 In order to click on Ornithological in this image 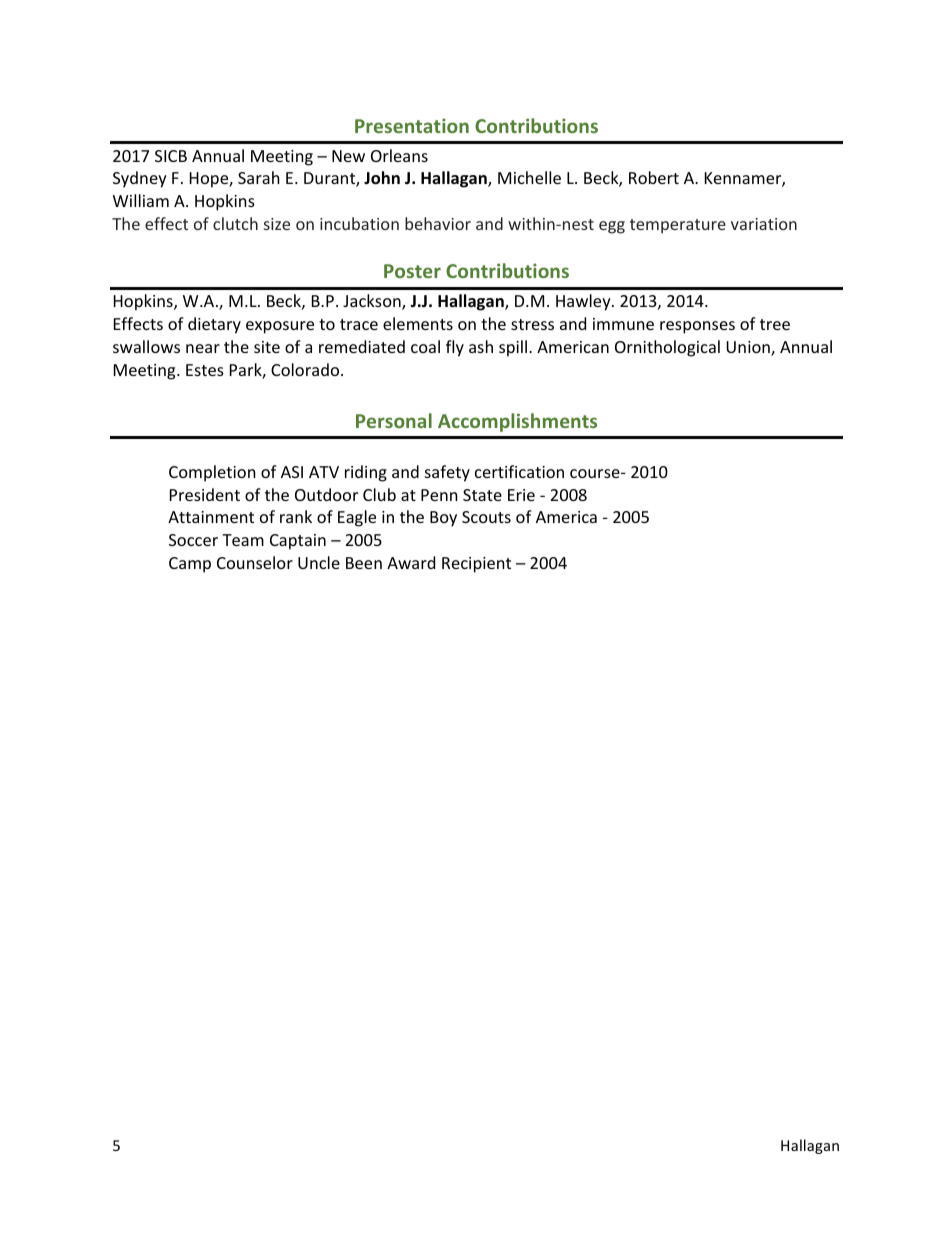, I will do `click(667, 348)`.
